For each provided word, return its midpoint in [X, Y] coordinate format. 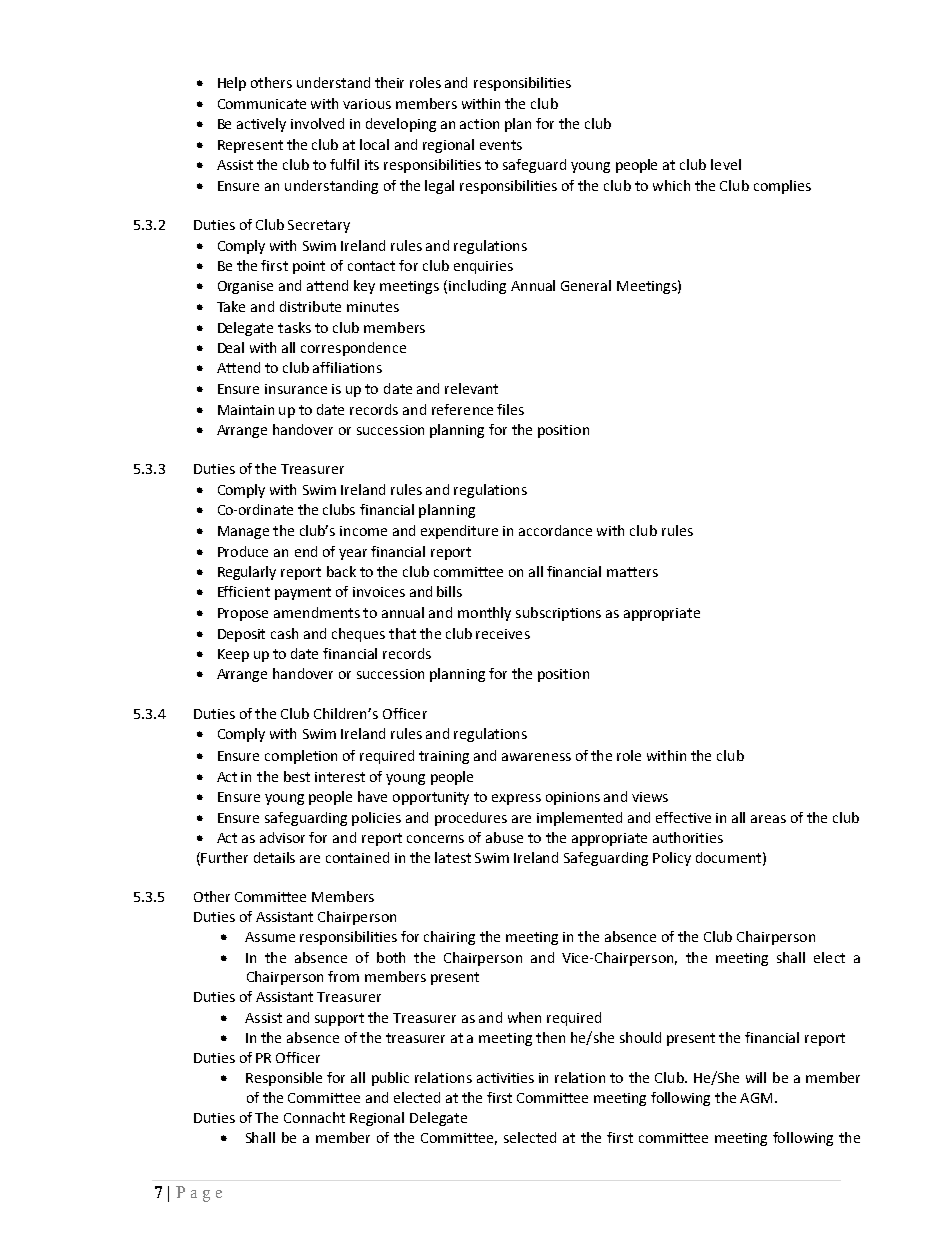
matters [632, 572]
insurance [296, 389]
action [479, 124]
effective [683, 817]
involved [317, 123]
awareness [536, 757]
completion [301, 757]
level [726, 164]
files [510, 409]
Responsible [284, 1079]
